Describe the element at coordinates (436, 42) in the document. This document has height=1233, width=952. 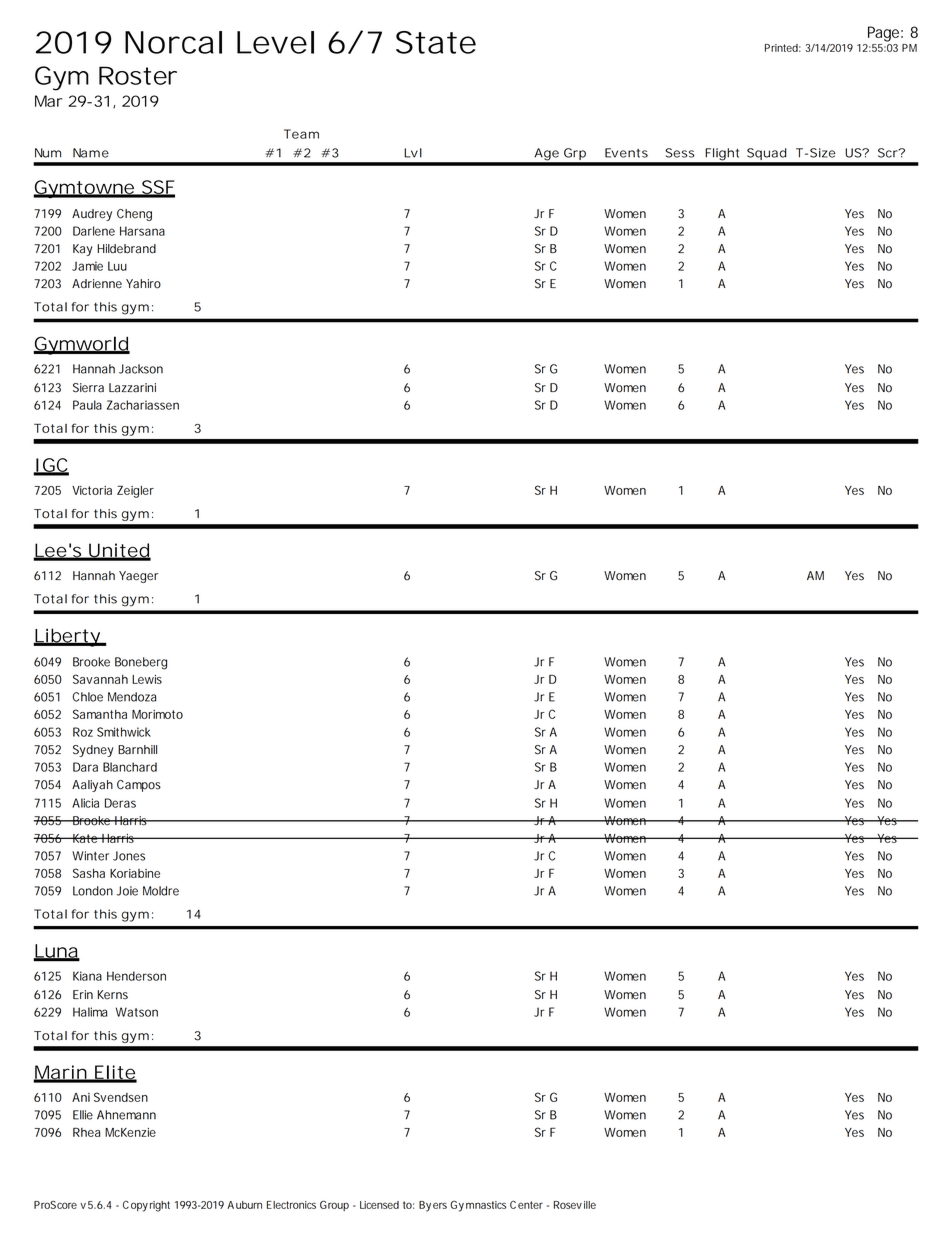
I see `State` at that location.
